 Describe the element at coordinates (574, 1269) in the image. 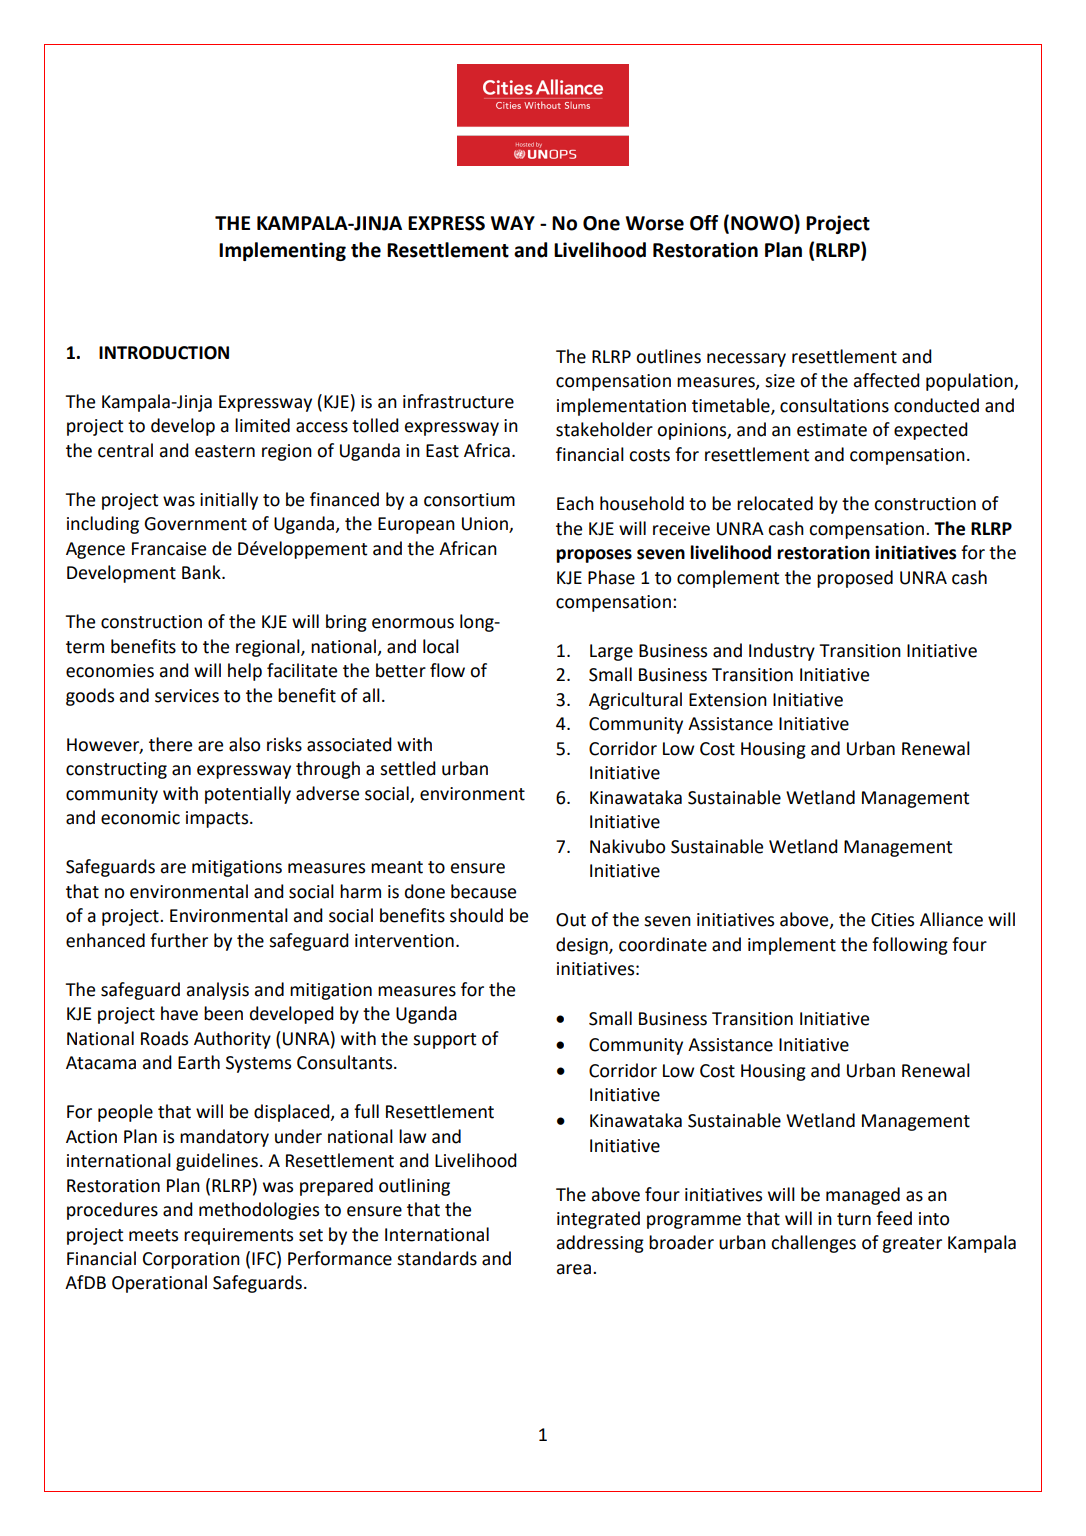

I see `area` at that location.
